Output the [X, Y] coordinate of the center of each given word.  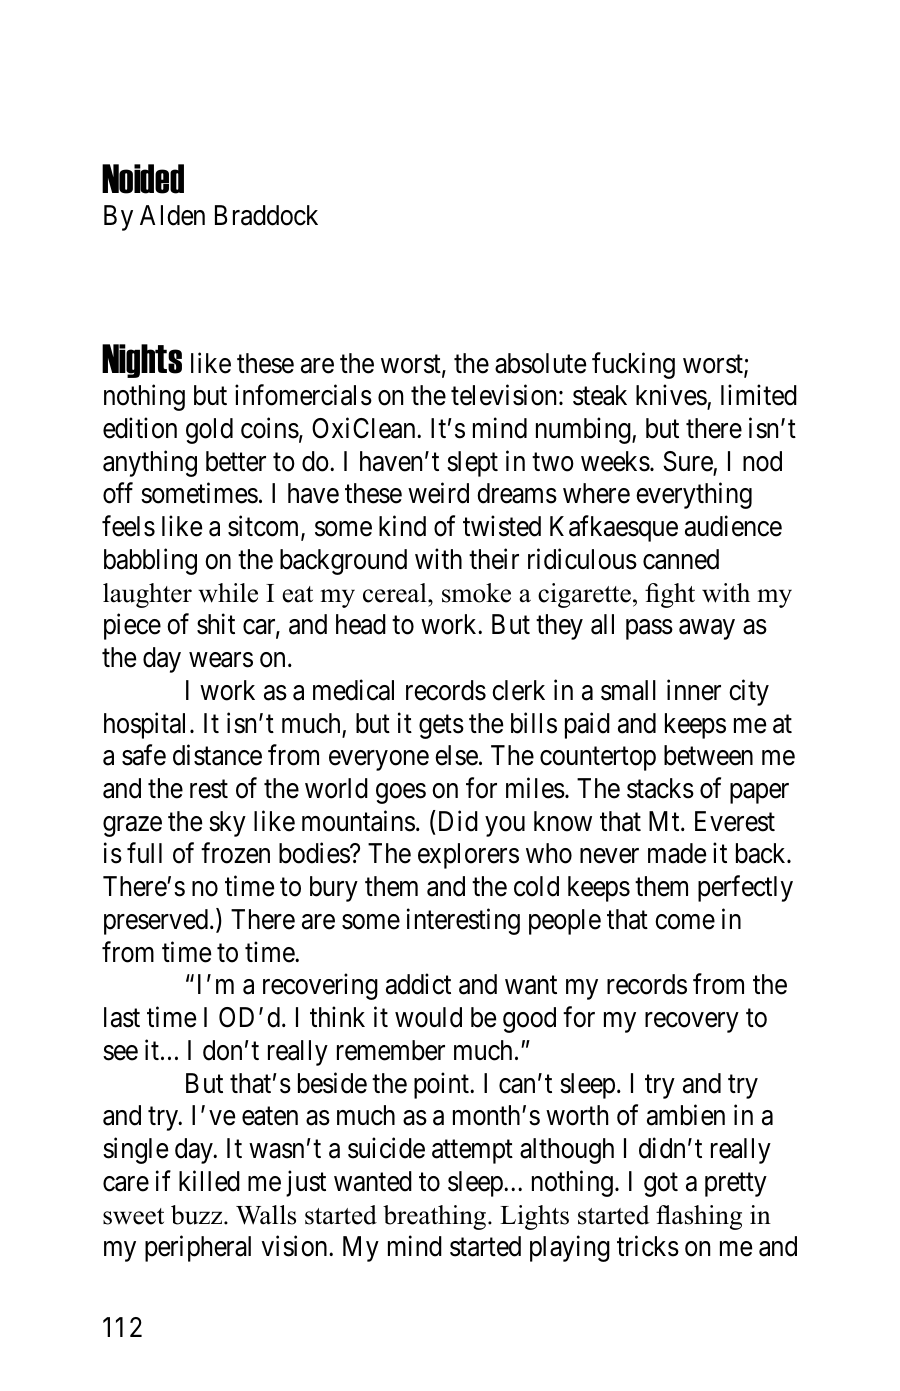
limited [759, 395]
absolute [540, 363]
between [708, 755]
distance [217, 755]
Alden [172, 215]
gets [441, 727]
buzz [198, 1215]
